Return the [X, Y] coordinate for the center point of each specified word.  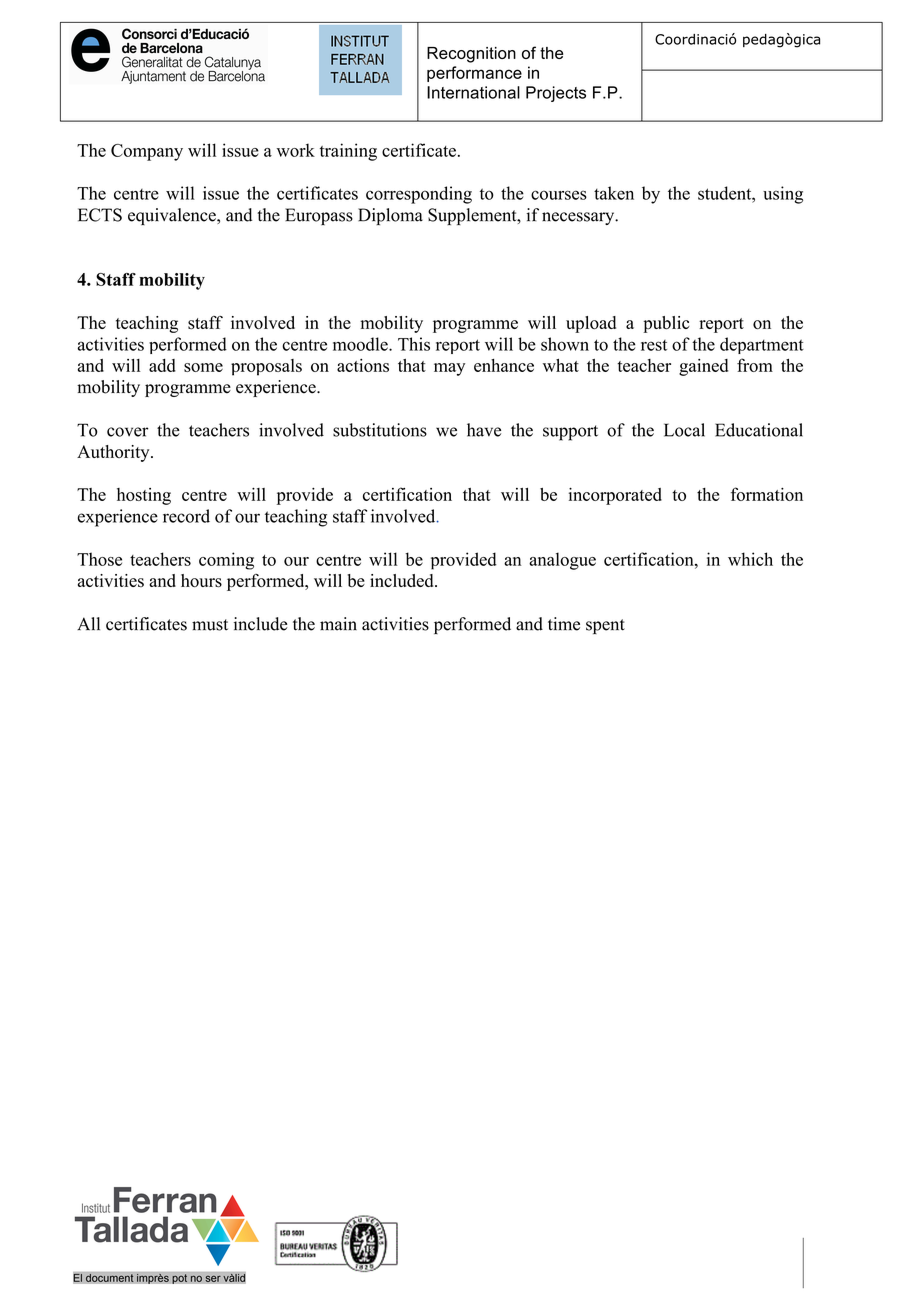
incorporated [615, 496]
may [449, 369]
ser [213, 1278]
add [162, 365]
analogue [562, 561]
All [88, 623]
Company [147, 152]
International [473, 92]
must [210, 625]
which [750, 559]
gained [703, 367]
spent [605, 626]
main [338, 624]
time [564, 624]
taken [614, 193]
